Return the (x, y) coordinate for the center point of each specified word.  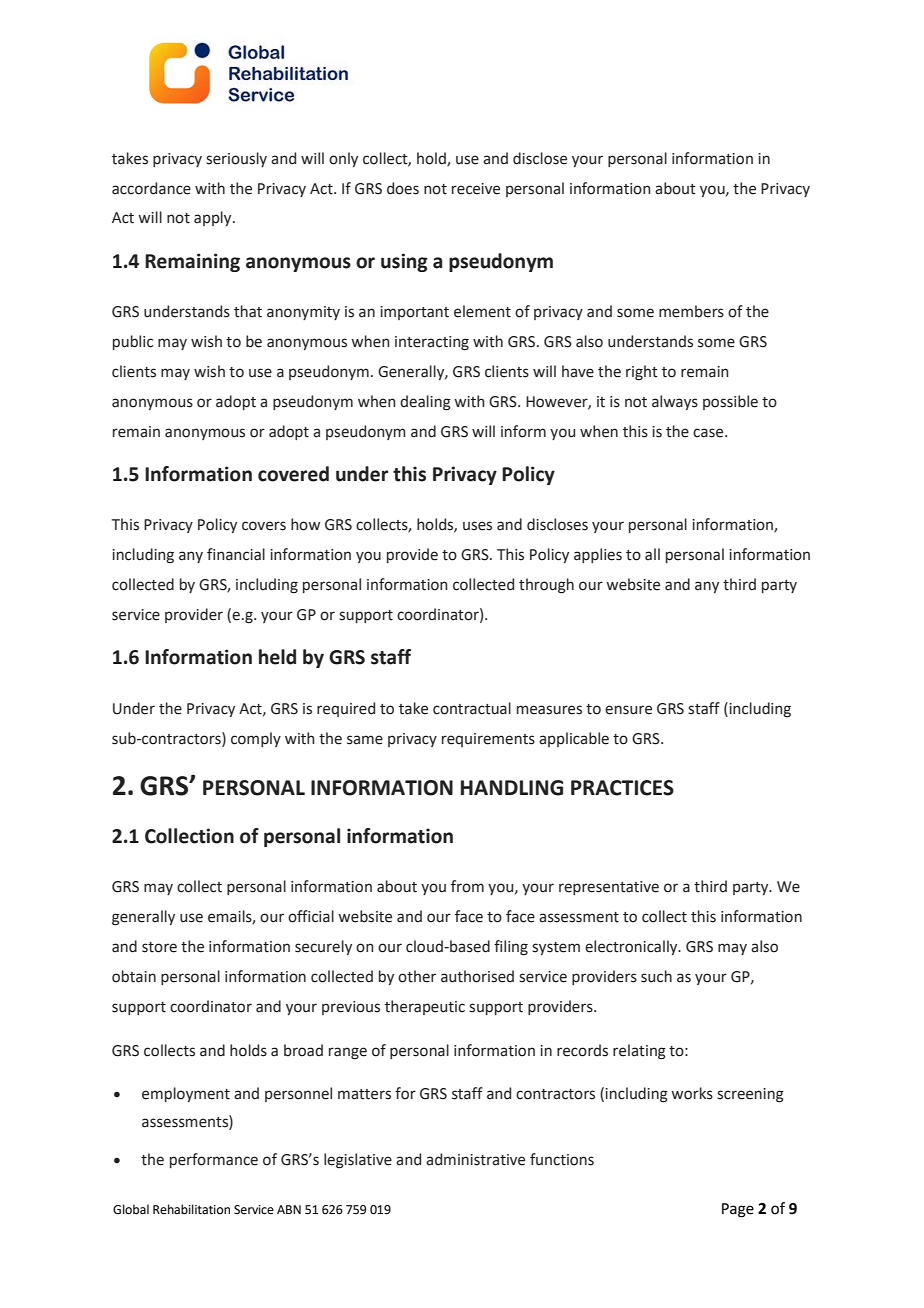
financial (236, 554)
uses (477, 526)
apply (214, 218)
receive (476, 189)
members (691, 311)
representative (609, 888)
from (467, 886)
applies (598, 555)
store (159, 947)
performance (214, 1160)
